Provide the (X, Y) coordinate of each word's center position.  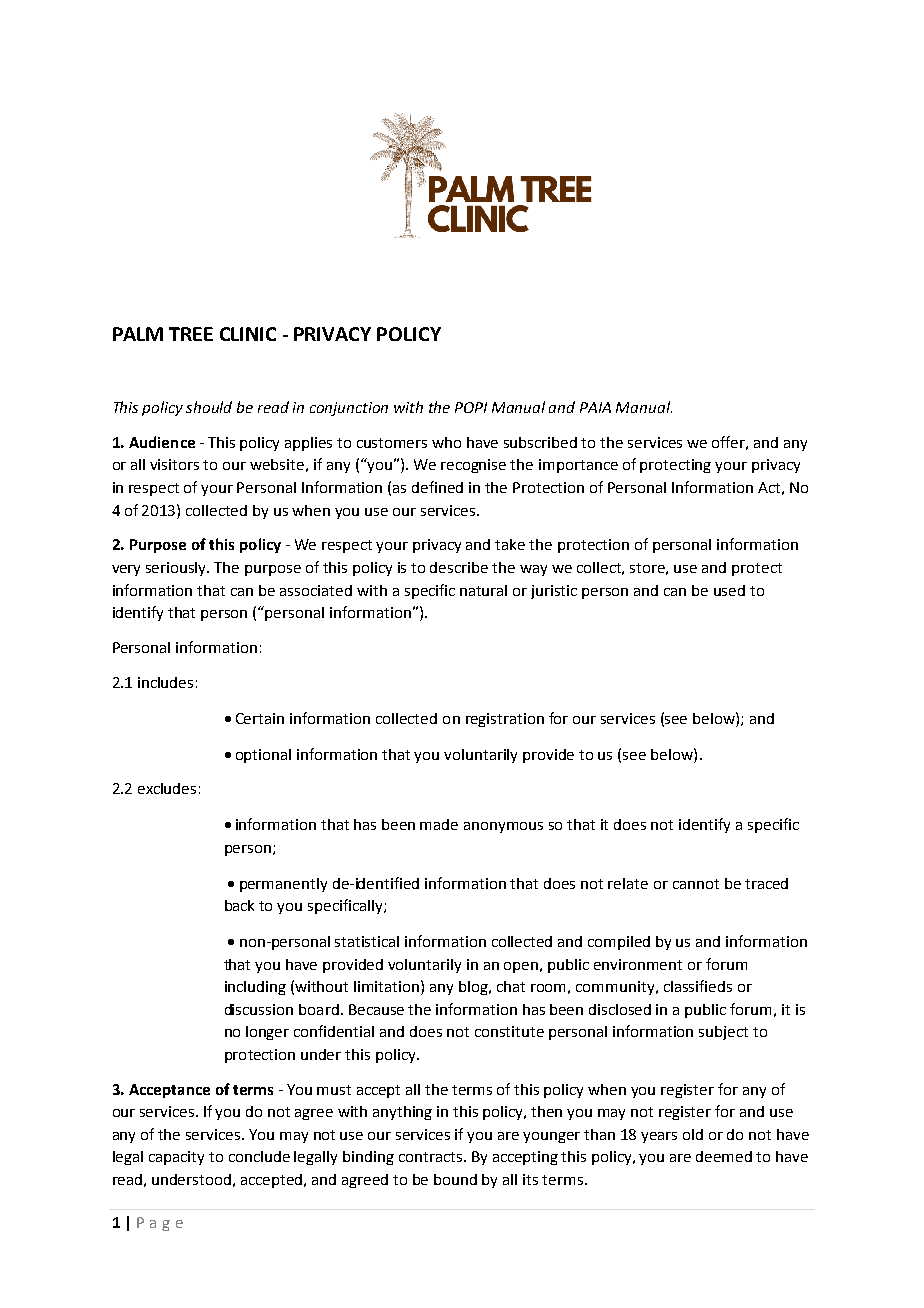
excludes (167, 788)
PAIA (595, 407)
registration (505, 720)
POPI (471, 407)
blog (475, 988)
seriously (177, 569)
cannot (696, 884)
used (729, 590)
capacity (176, 1158)
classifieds (698, 986)
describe (459, 567)
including (255, 988)
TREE (191, 334)
